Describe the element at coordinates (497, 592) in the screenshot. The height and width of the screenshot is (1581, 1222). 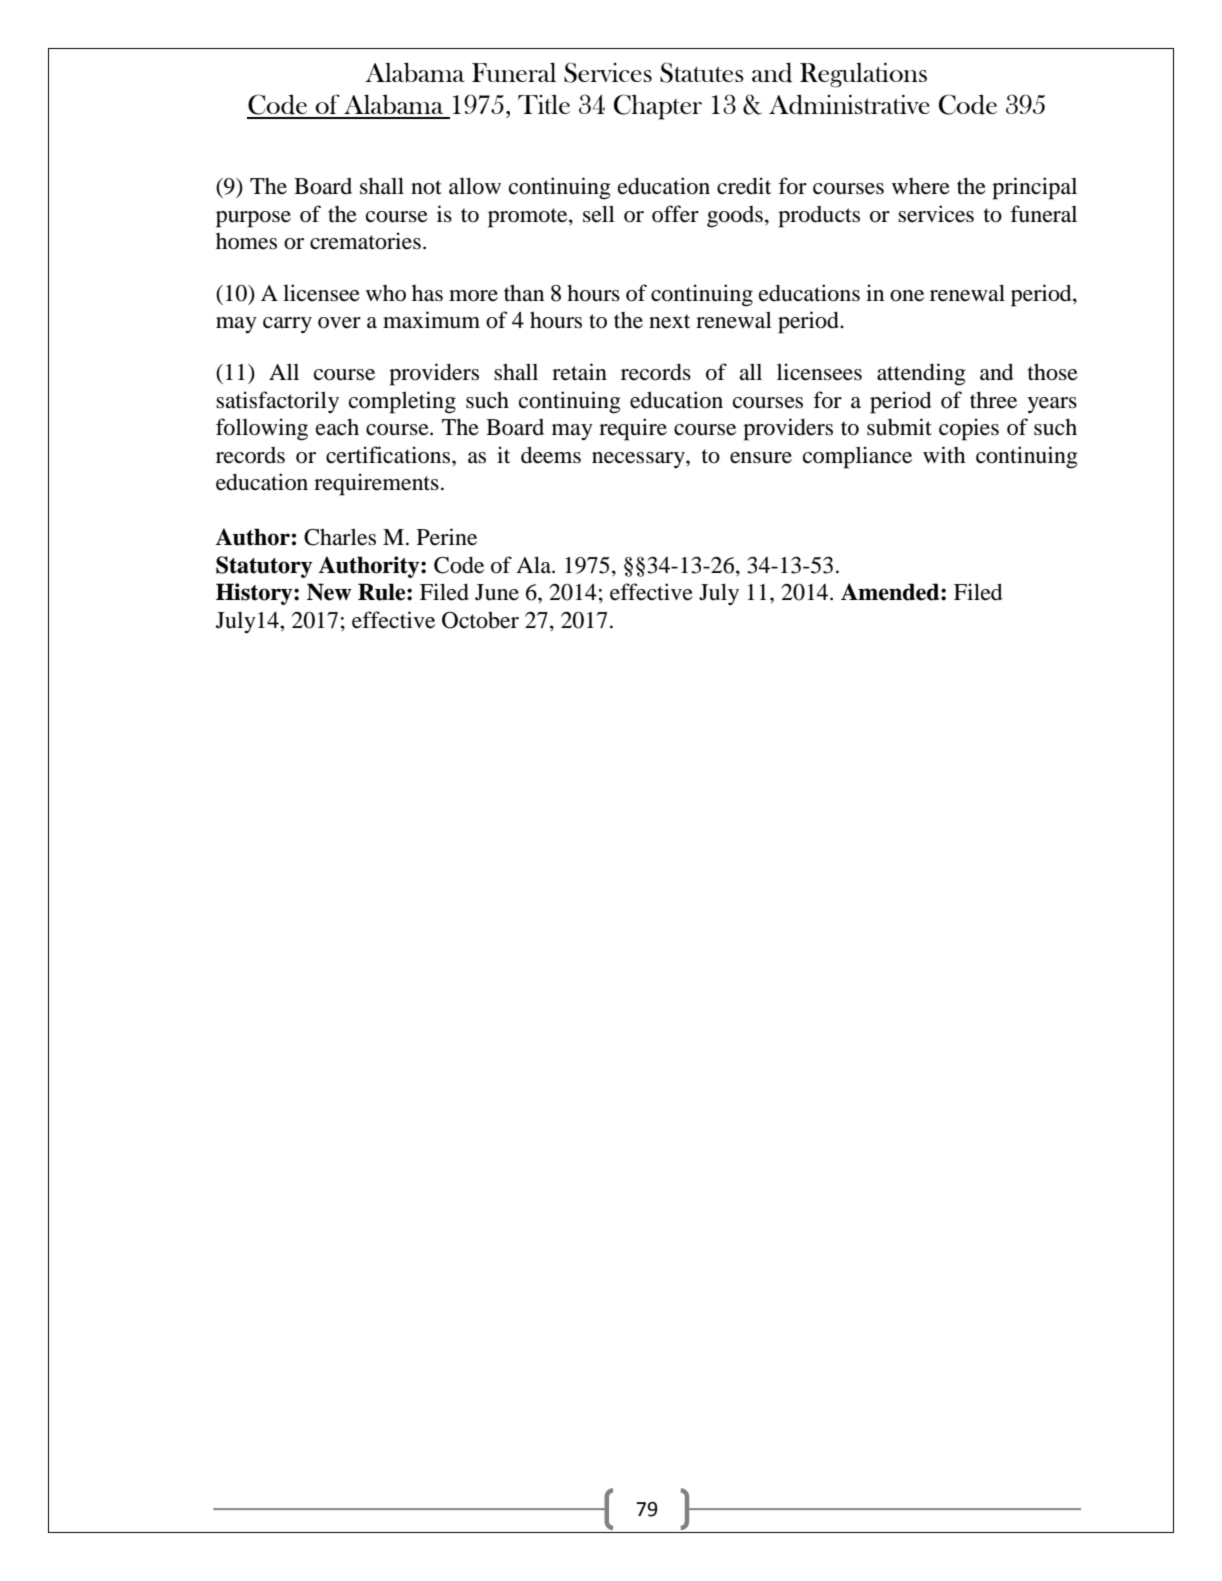
I see `June` at that location.
